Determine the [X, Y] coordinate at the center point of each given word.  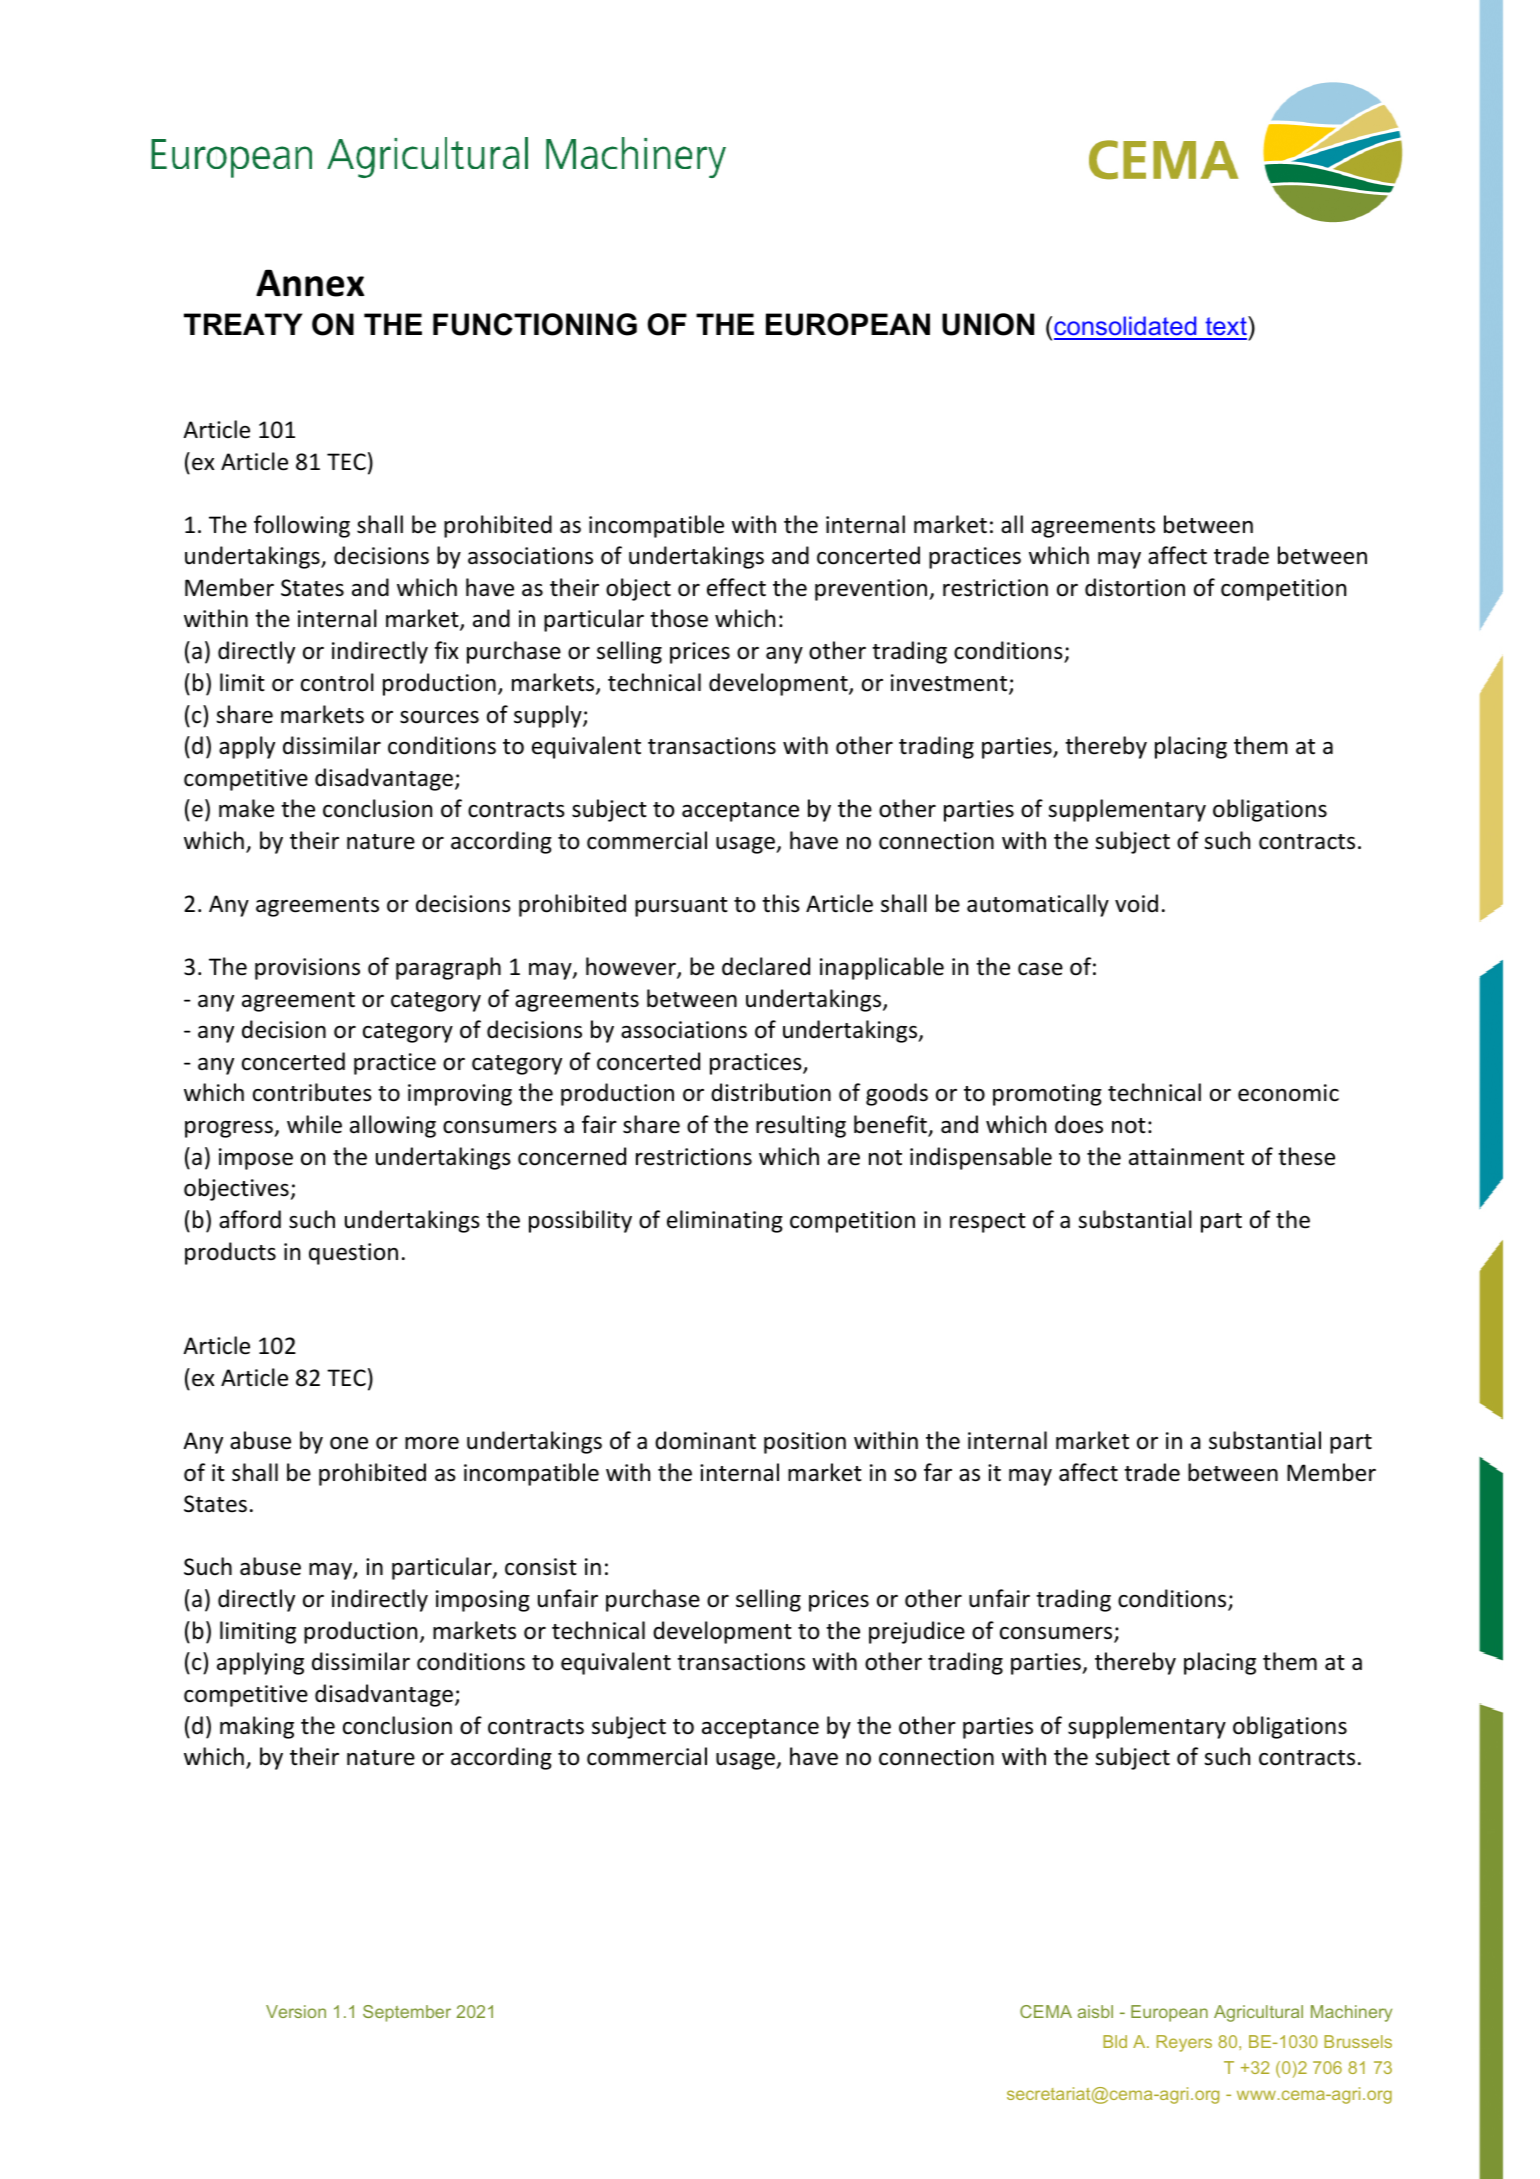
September [407, 2013]
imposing [483, 1601]
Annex [310, 283]
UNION [988, 324]
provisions [307, 969]
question [353, 1254]
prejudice [917, 1632]
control [337, 682]
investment [950, 684]
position [805, 1443]
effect [736, 587]
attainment [1186, 1157]
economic [1288, 1093]
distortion [1135, 587]
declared [766, 966]
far [938, 1472]
